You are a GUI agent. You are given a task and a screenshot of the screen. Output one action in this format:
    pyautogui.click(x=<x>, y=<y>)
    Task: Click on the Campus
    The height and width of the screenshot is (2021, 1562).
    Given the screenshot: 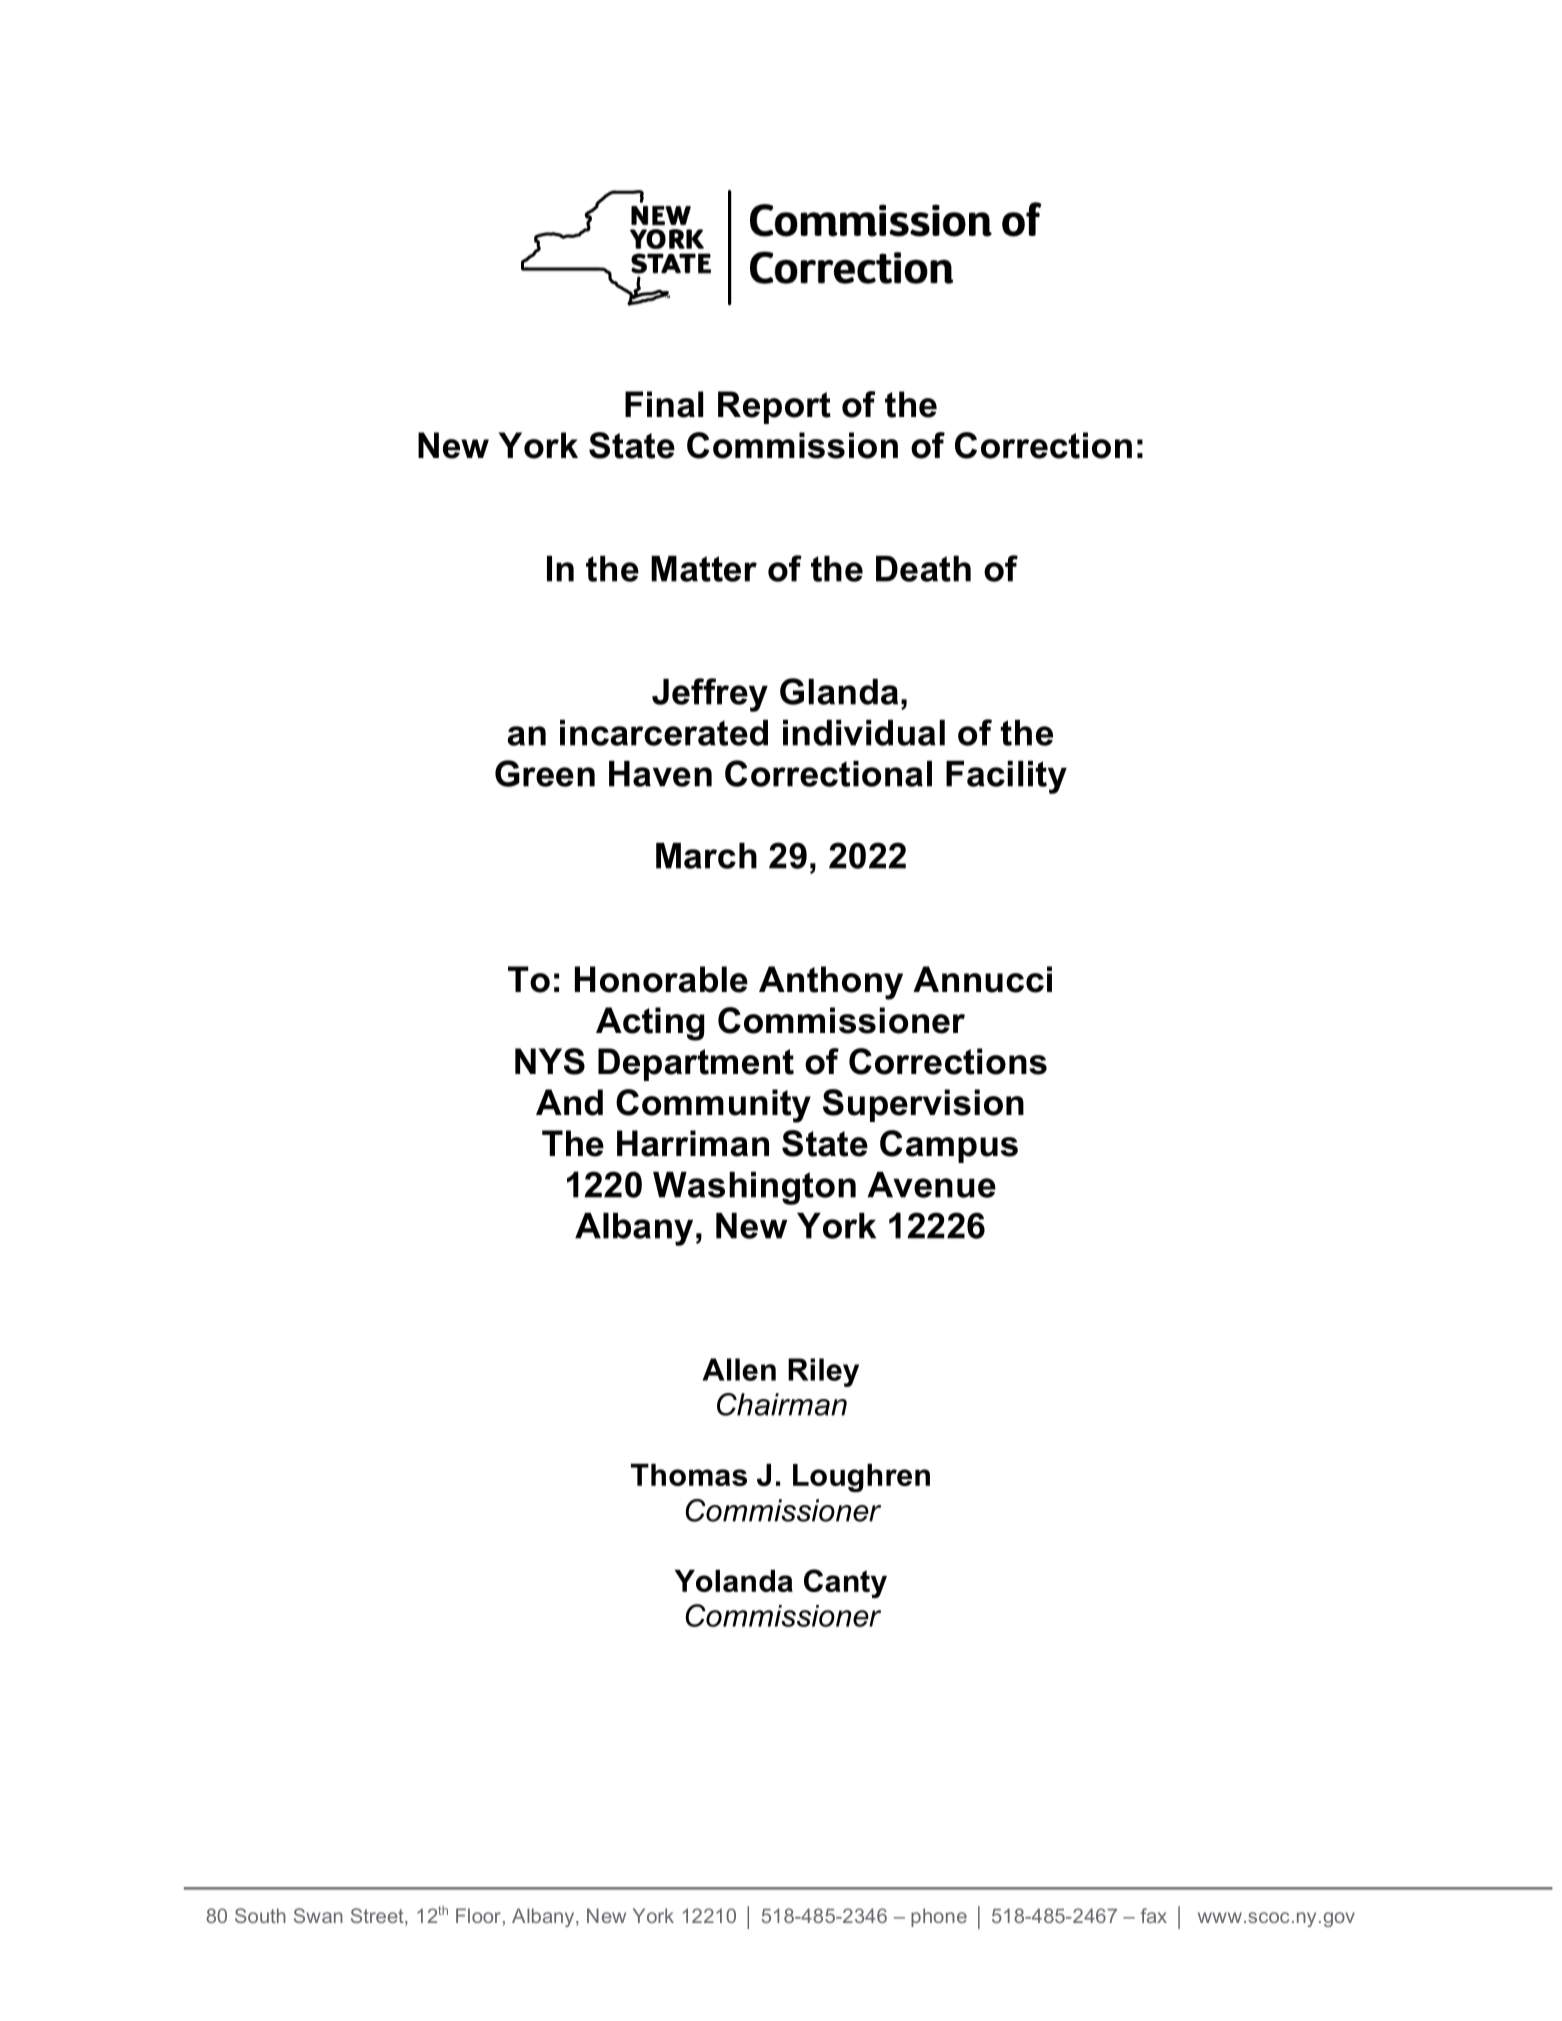 What is the action you would take?
    pyautogui.click(x=949, y=1146)
